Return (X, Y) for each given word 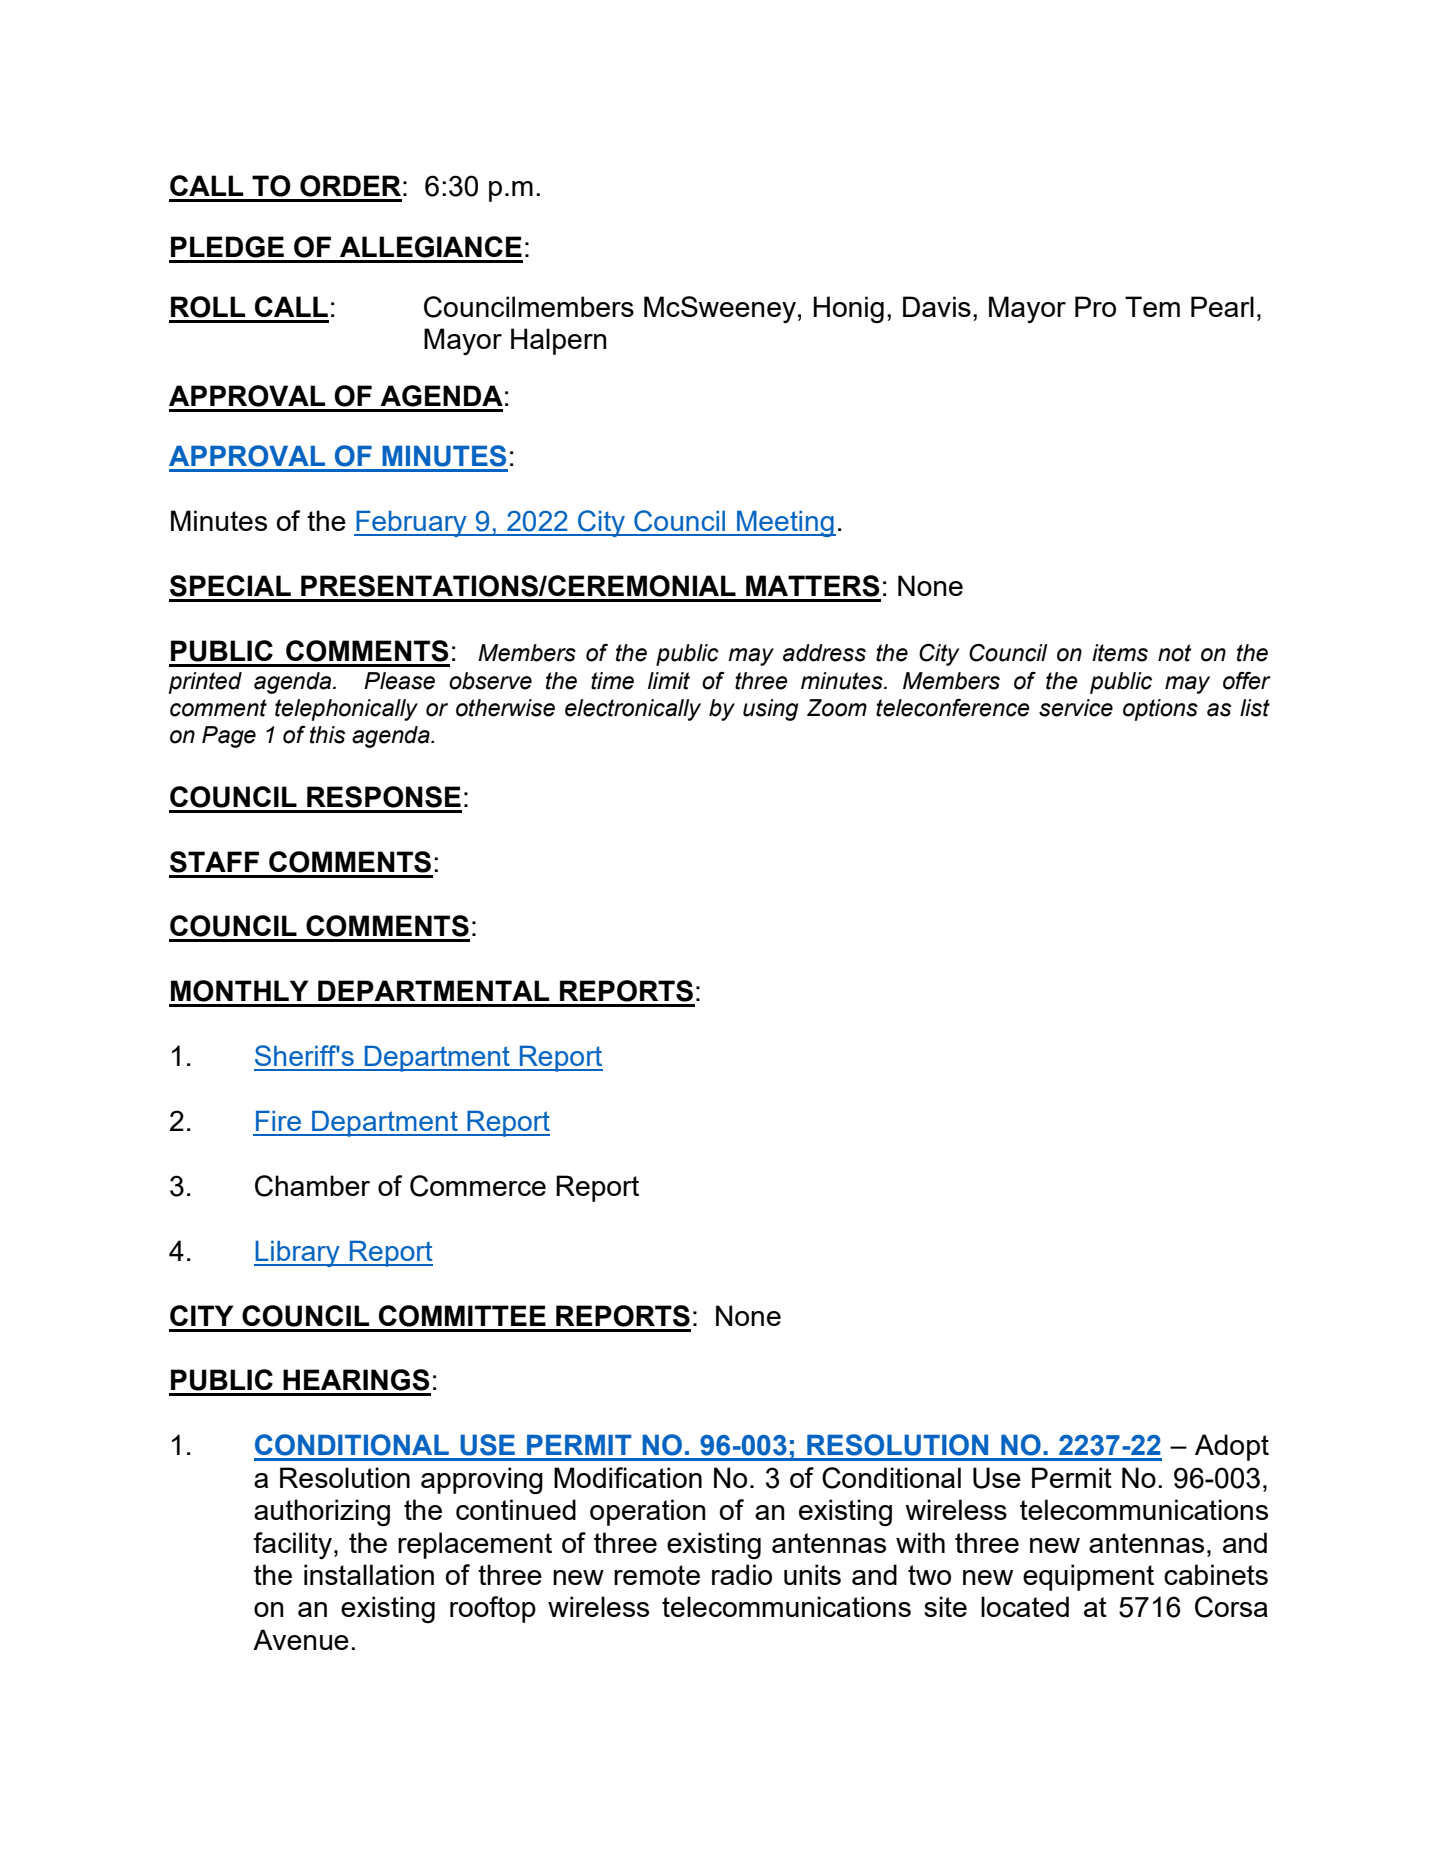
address (824, 653)
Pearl (1222, 306)
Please (399, 681)
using (770, 710)
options (1160, 710)
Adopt (1232, 1447)
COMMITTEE (462, 1316)
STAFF (214, 862)
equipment (1088, 1577)
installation (369, 1574)
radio (742, 1574)
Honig (848, 309)
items (1120, 653)
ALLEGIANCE (431, 247)
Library (298, 1254)
